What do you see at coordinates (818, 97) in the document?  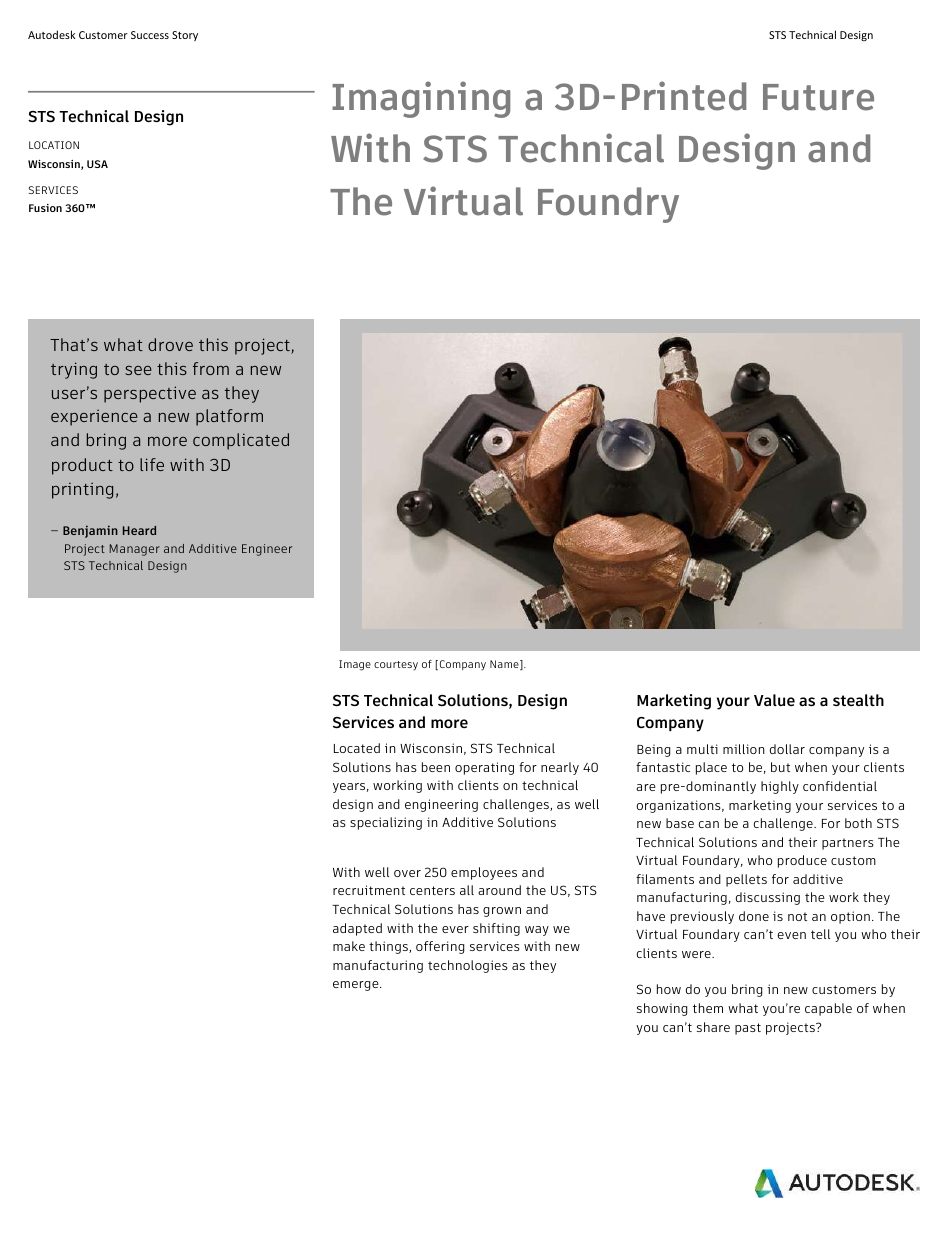 I see `Future` at bounding box center [818, 97].
